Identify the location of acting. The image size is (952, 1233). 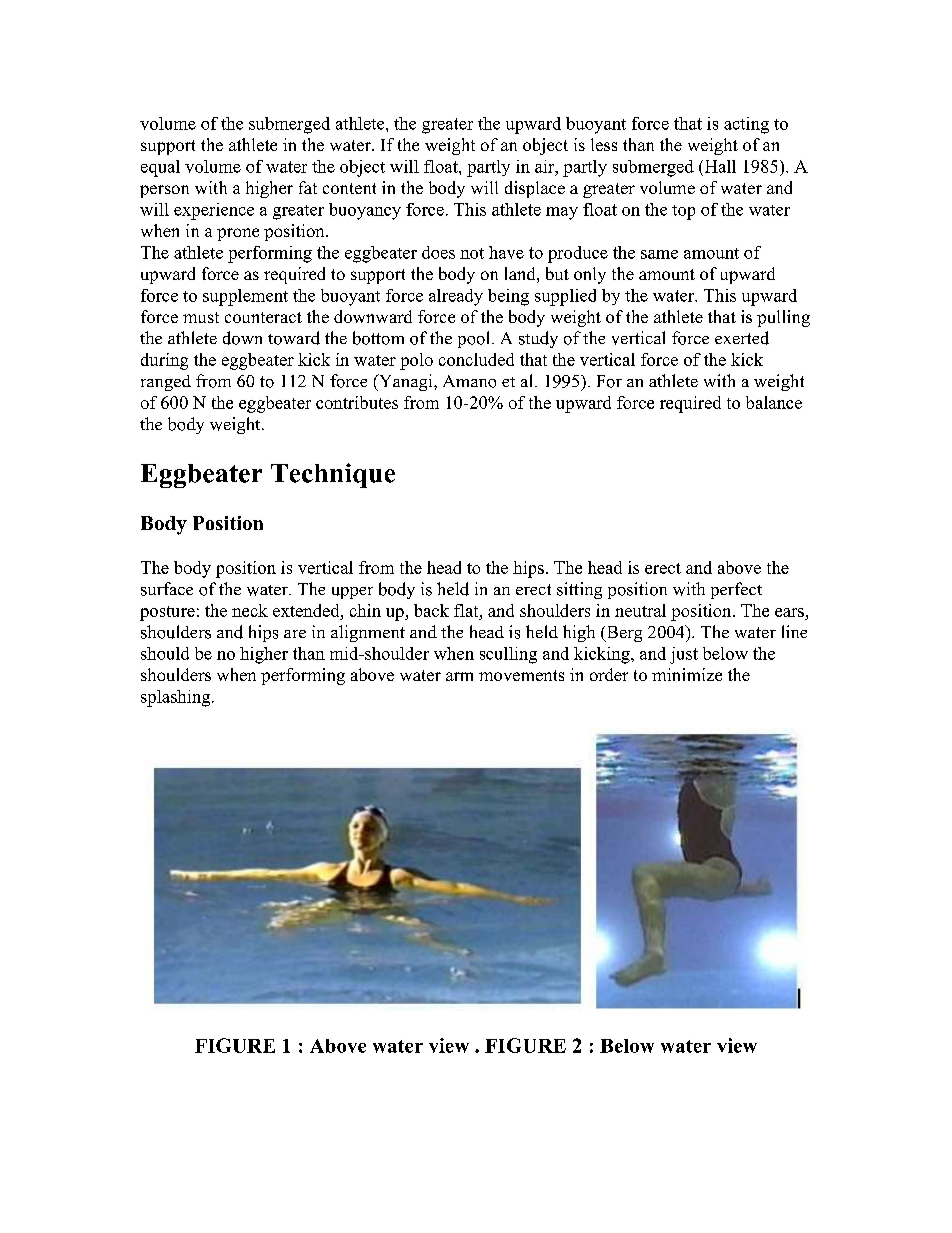
(746, 125).
